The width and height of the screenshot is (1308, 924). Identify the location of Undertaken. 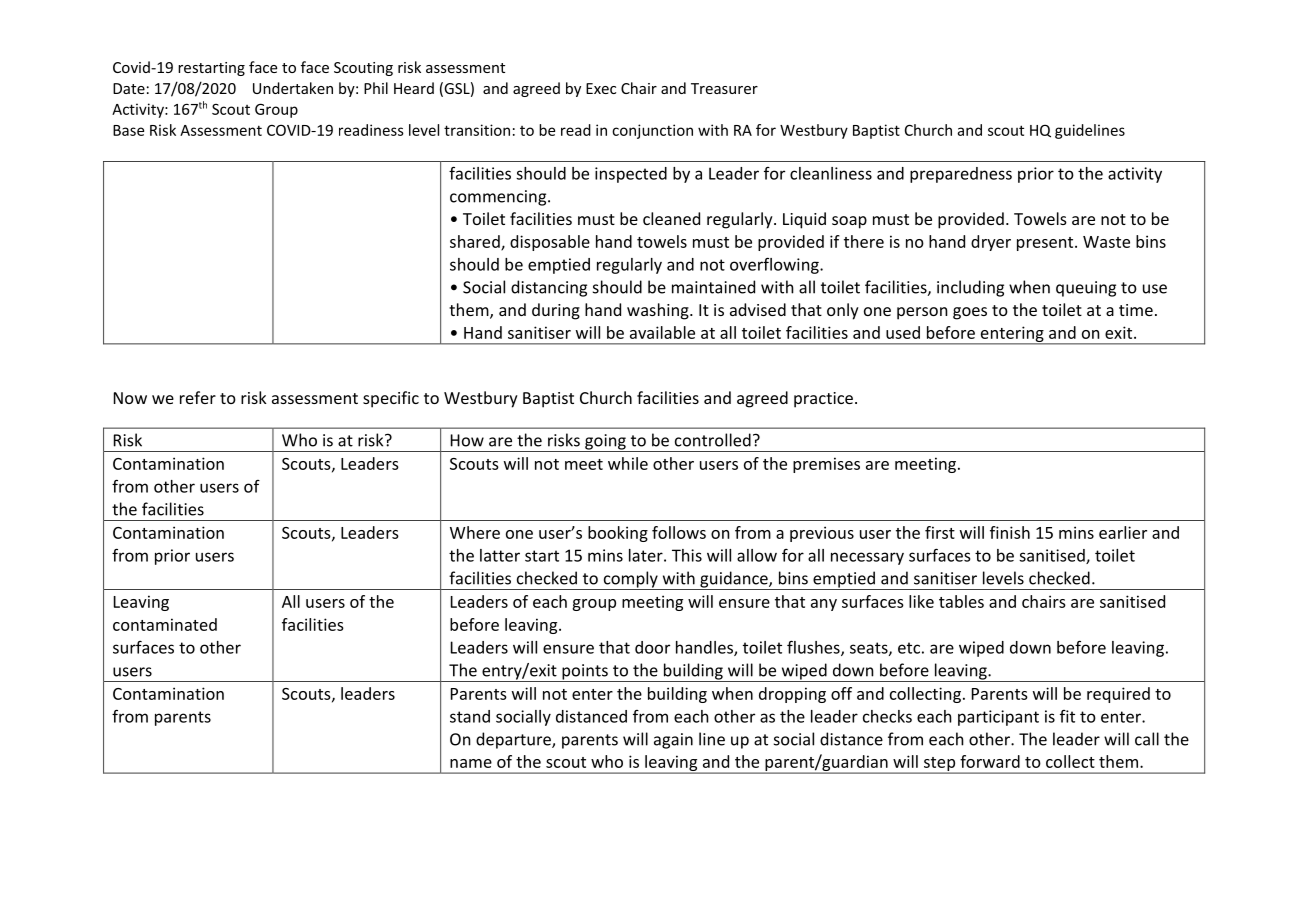
(293, 88).
